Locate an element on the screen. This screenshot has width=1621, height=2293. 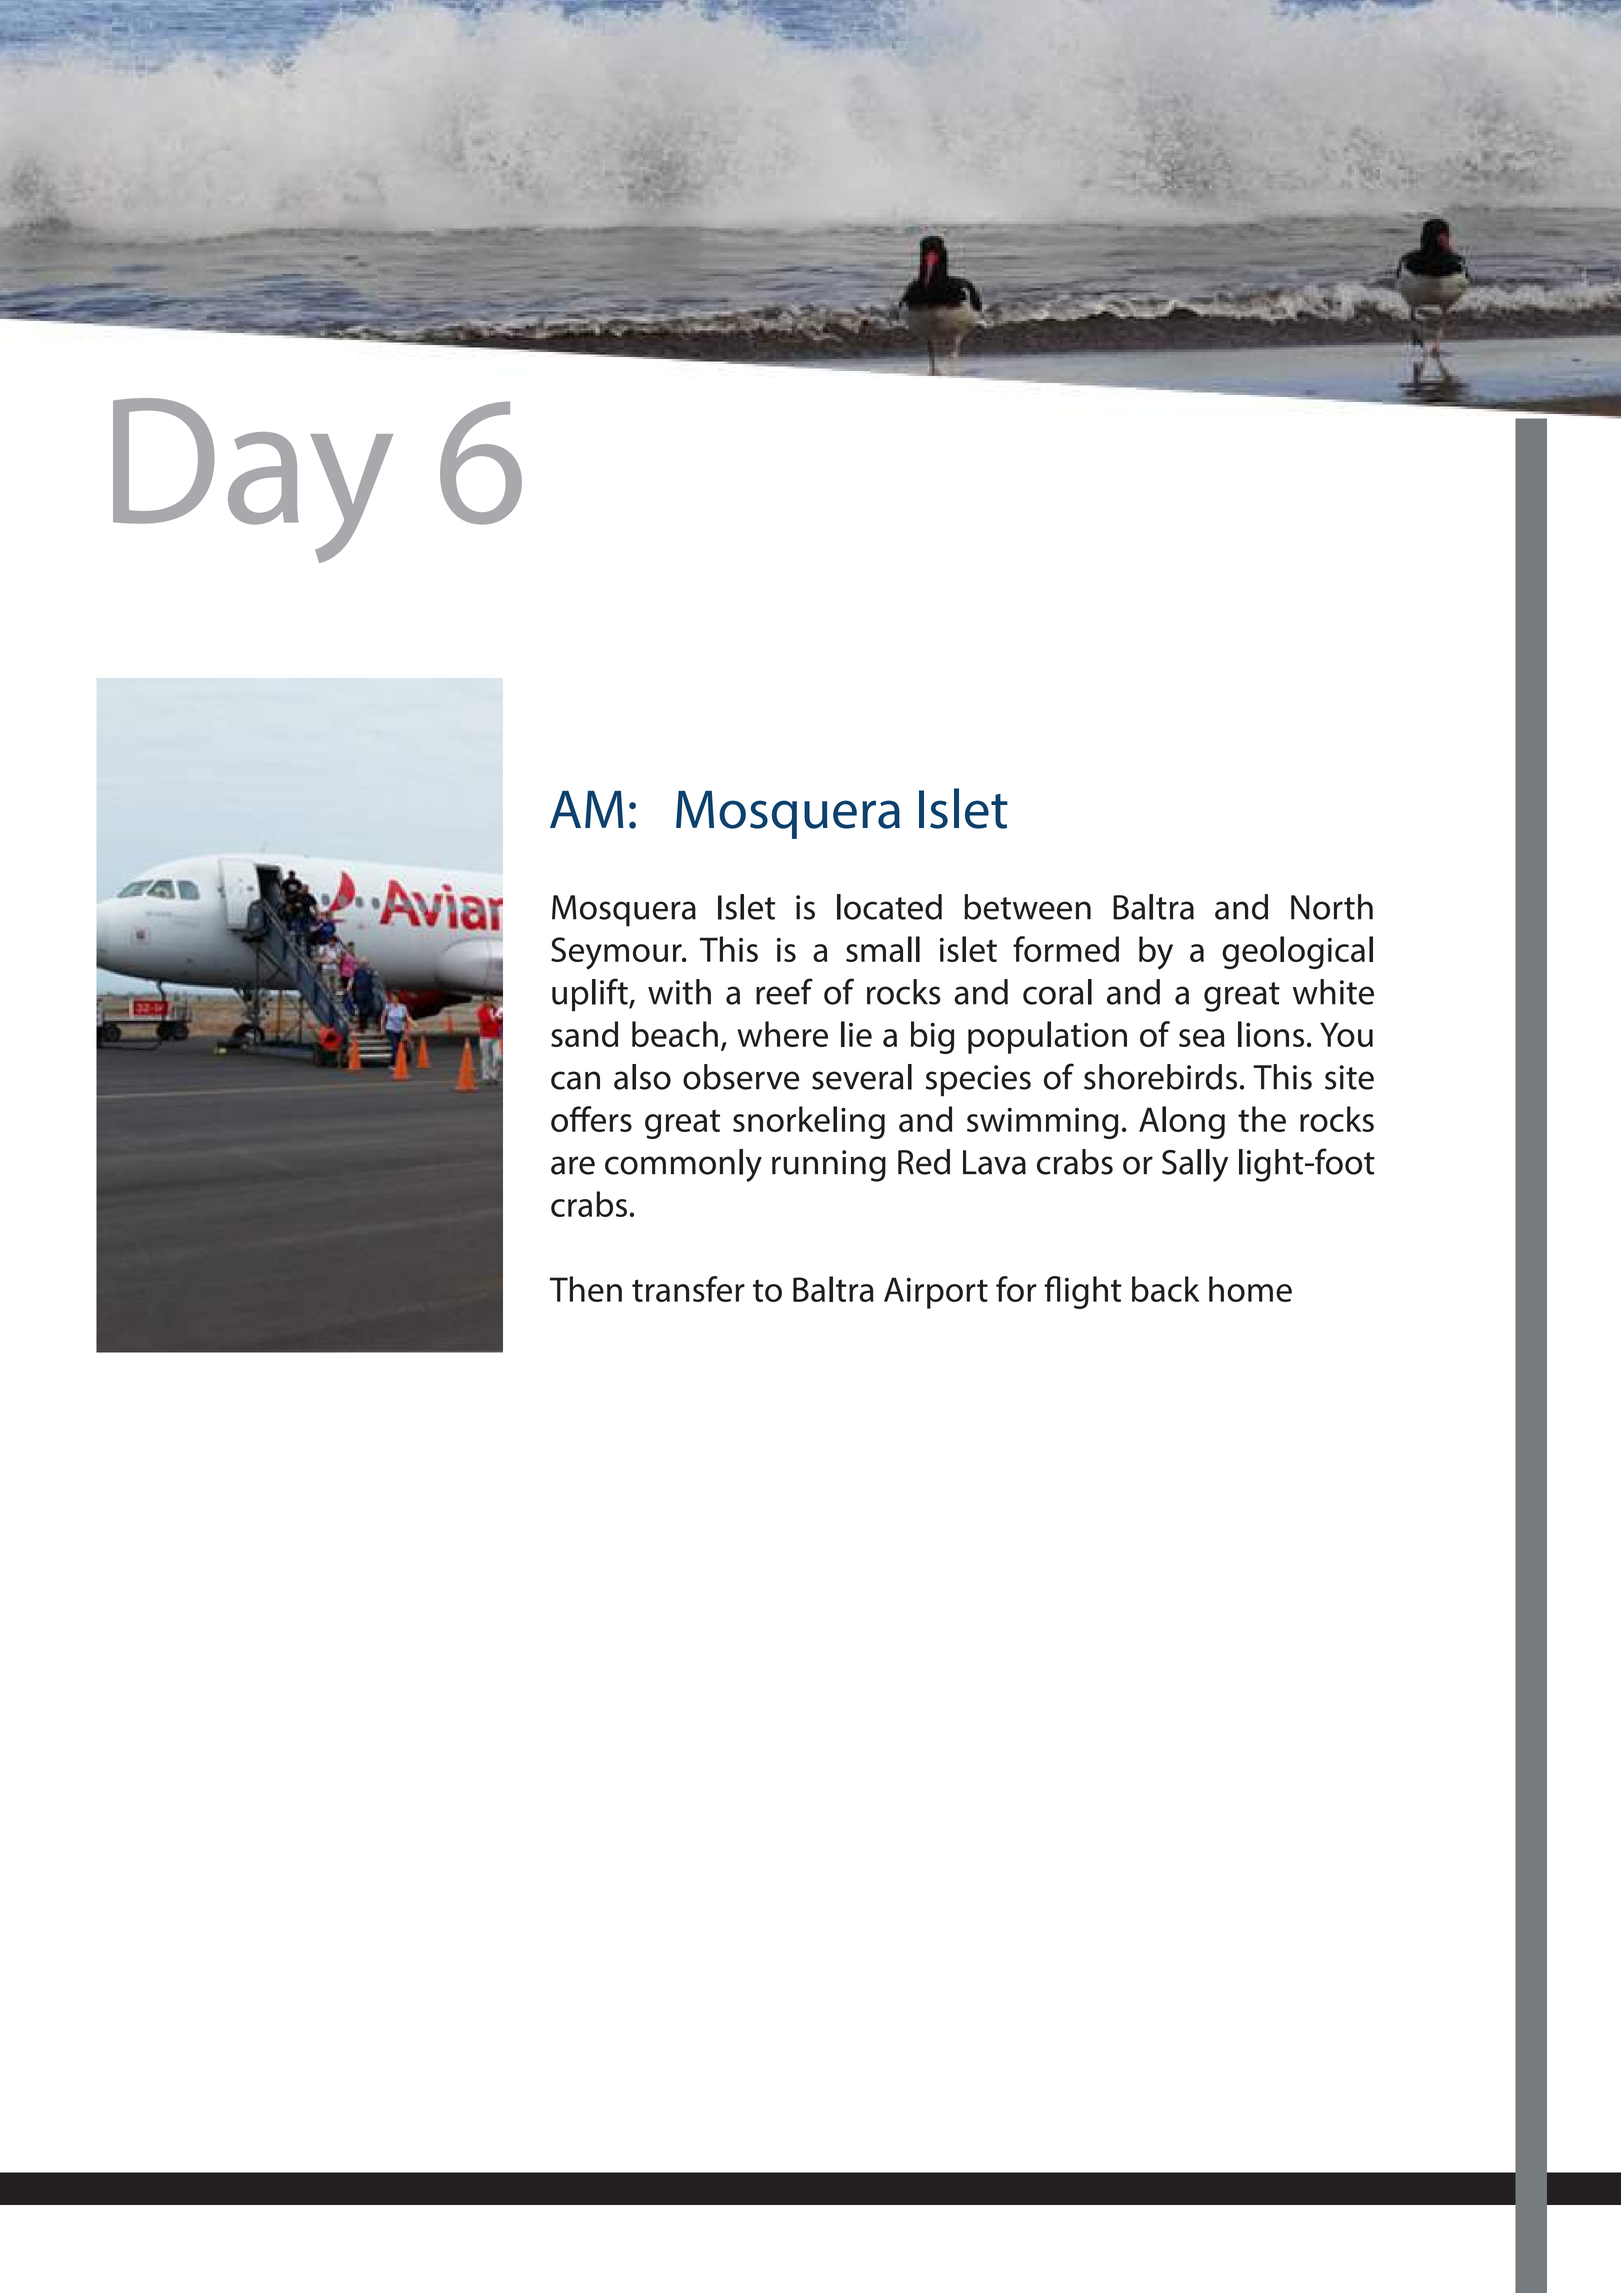
North is located at coordinates (1332, 907).
